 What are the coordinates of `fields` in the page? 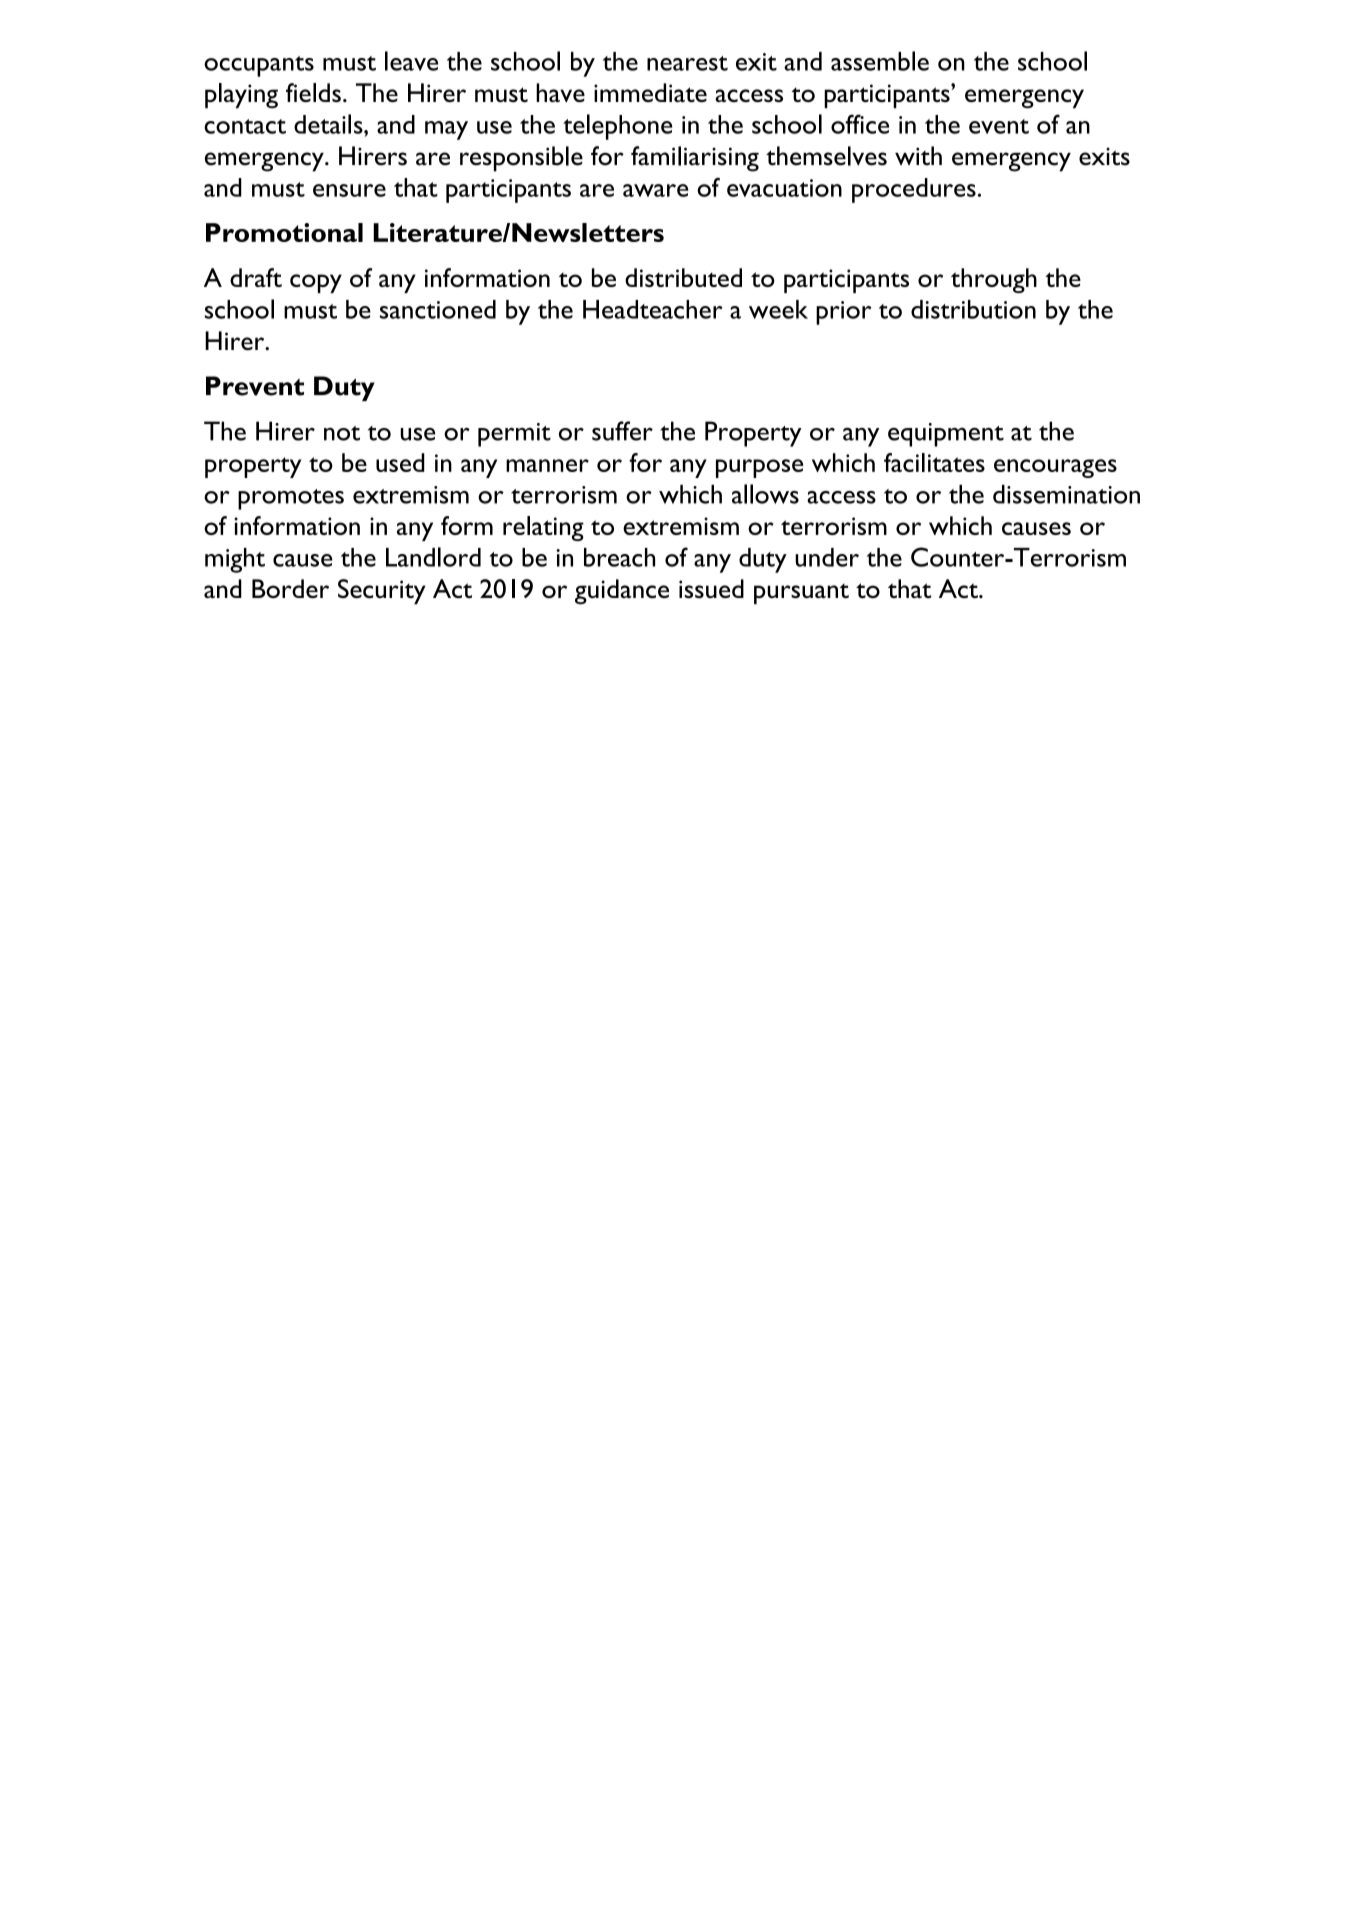 It's located at (313, 92).
